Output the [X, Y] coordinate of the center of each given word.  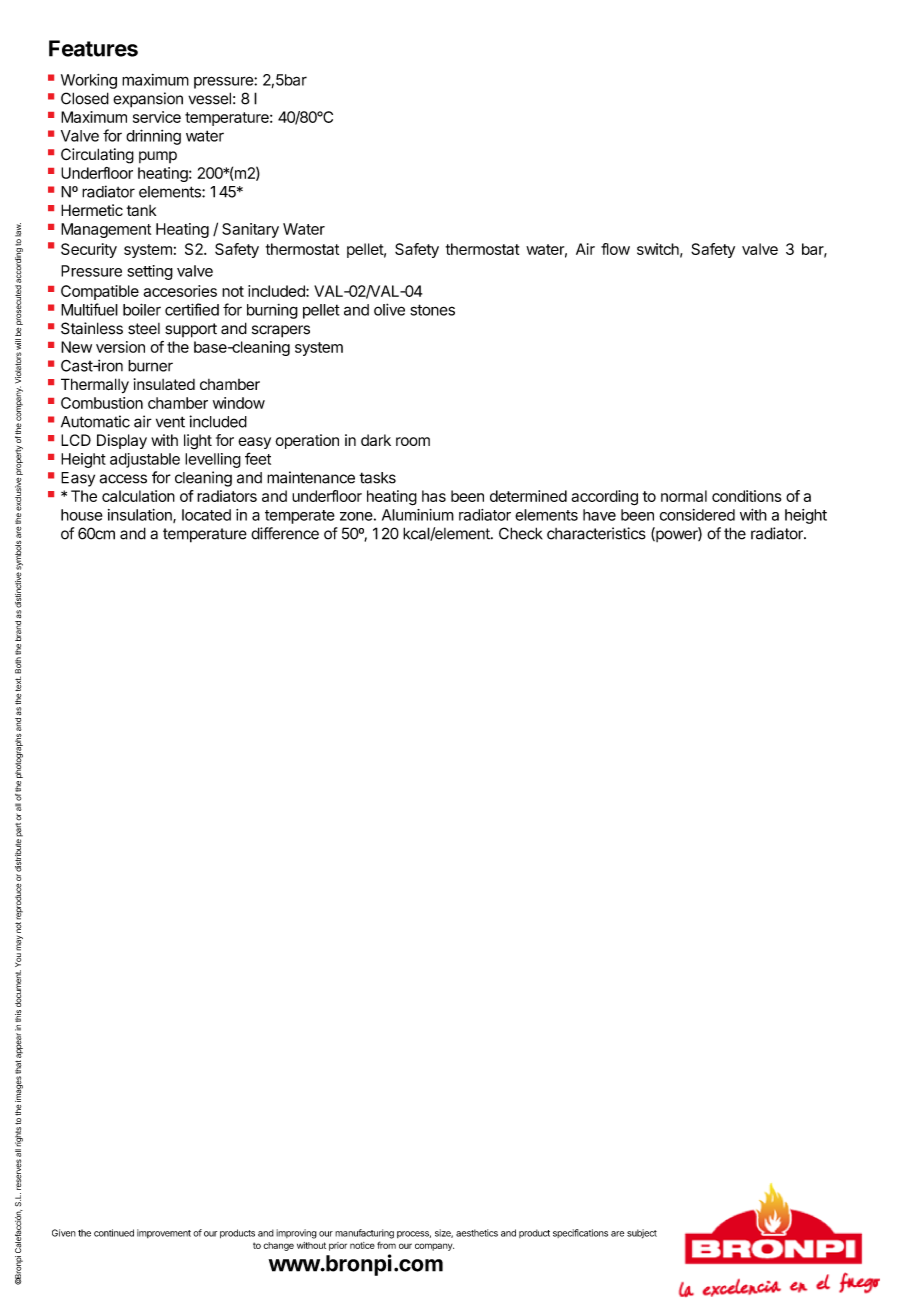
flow [615, 249]
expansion [148, 100]
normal [684, 496]
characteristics [596, 533]
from [386, 1245]
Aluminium [418, 515]
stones [432, 310]
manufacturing [364, 1234]
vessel [209, 98]
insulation [141, 516]
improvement [164, 1233]
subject [642, 1233]
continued [114, 1233]
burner [150, 366]
